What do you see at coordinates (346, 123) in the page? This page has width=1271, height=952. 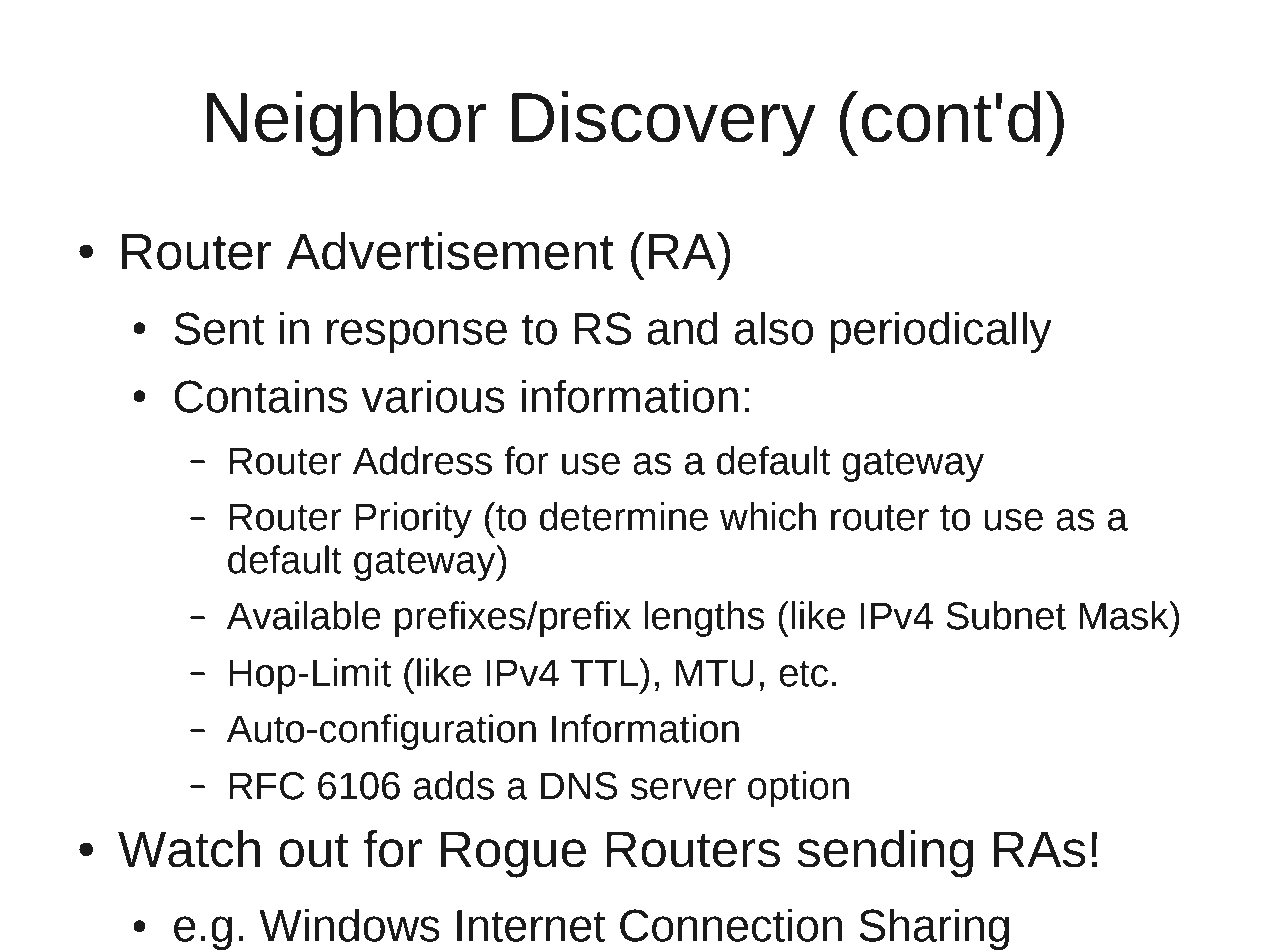 I see `Neighbor` at bounding box center [346, 123].
